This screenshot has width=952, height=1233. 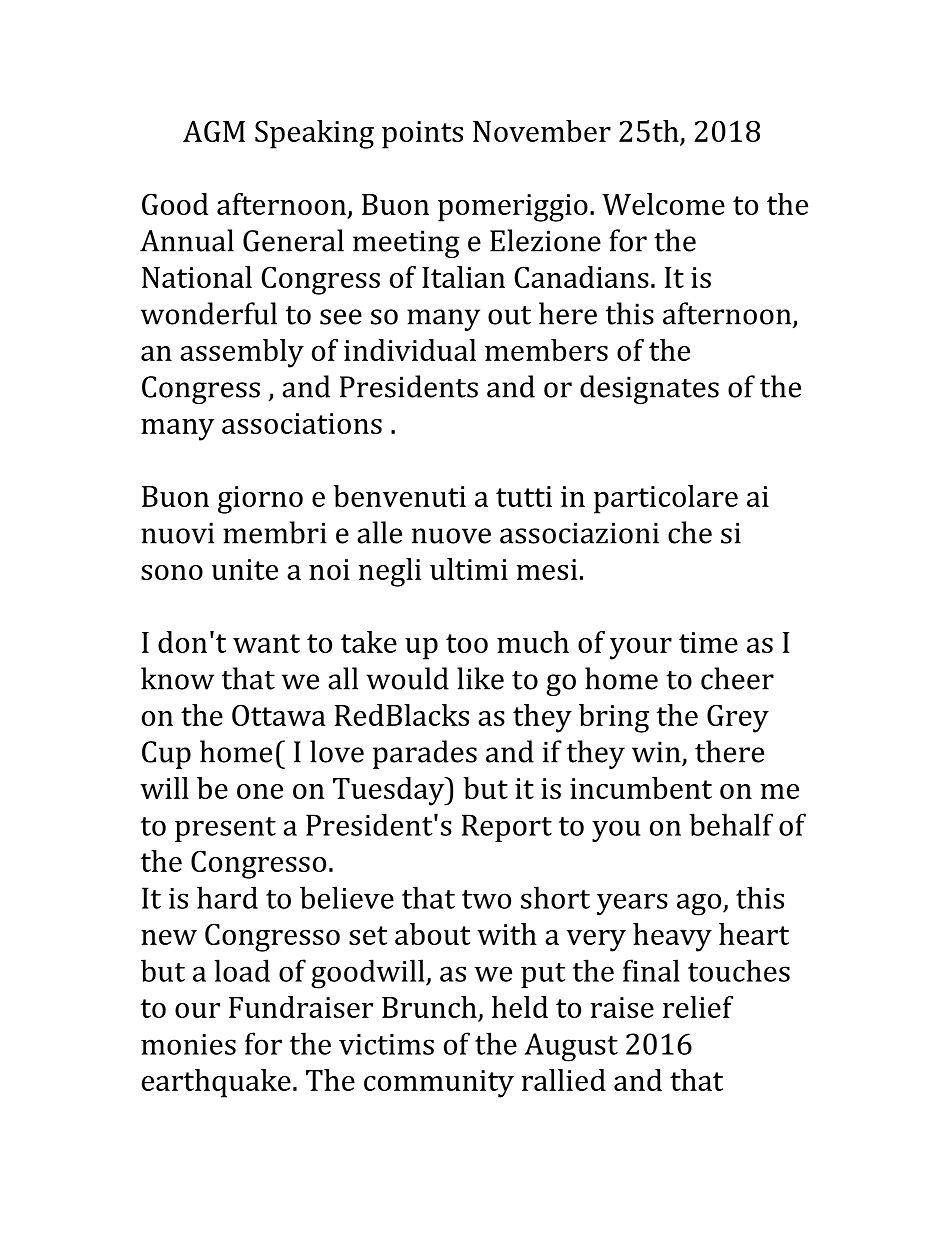 What do you see at coordinates (245, 569) in the screenshot?
I see `unite` at bounding box center [245, 569].
